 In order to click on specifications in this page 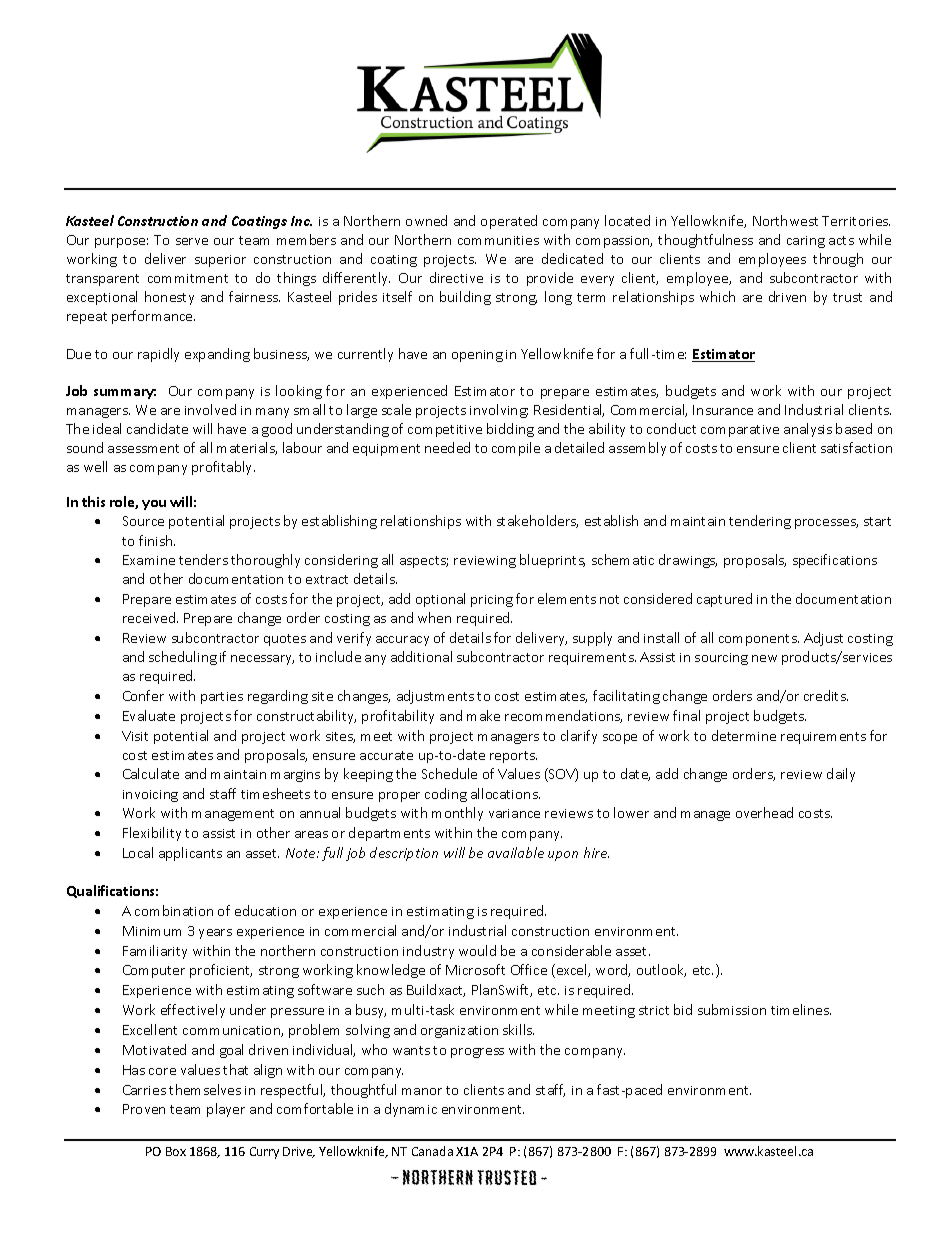, I will do `click(835, 561)`.
